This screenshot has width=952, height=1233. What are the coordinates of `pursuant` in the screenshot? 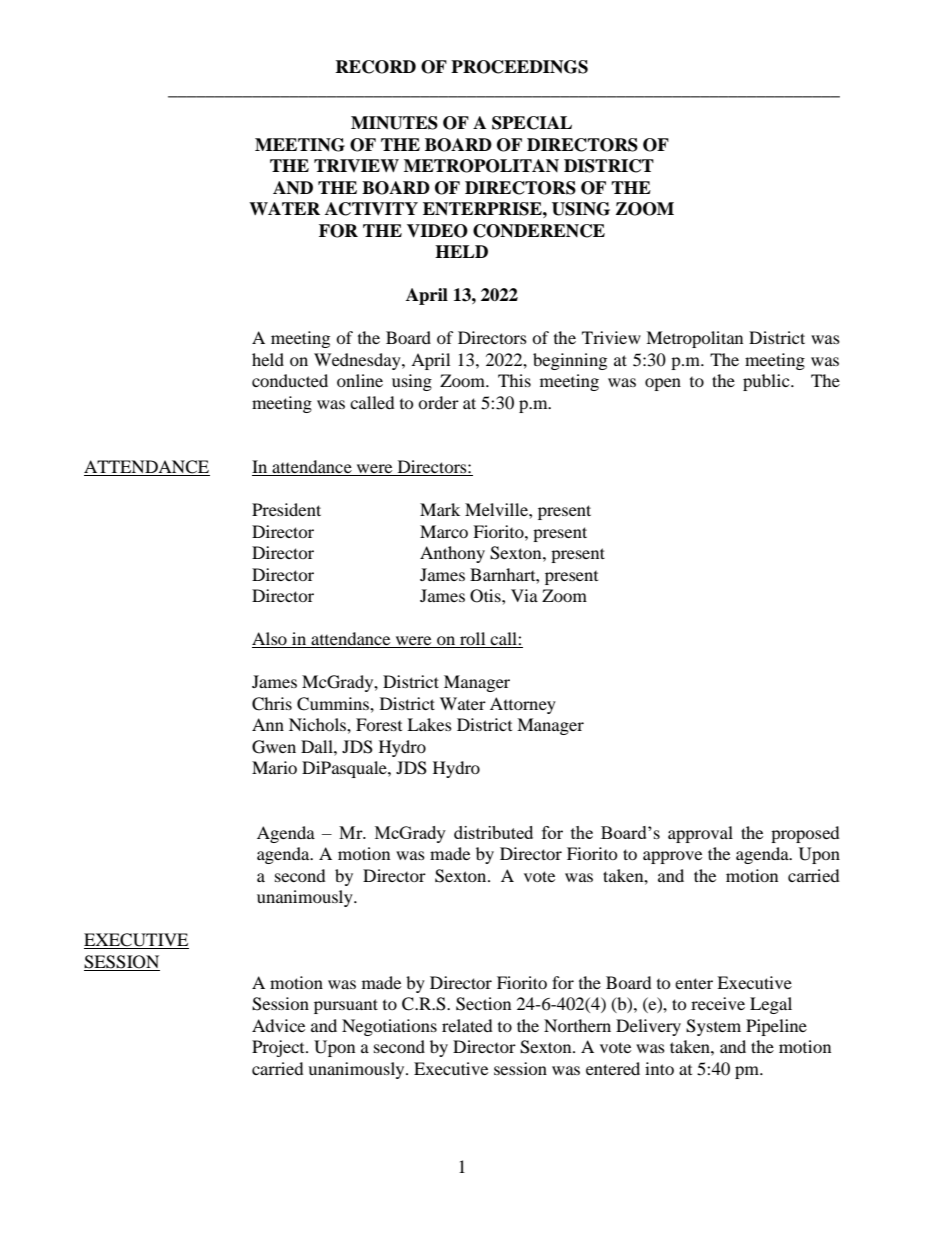 It's located at (346, 1006).
